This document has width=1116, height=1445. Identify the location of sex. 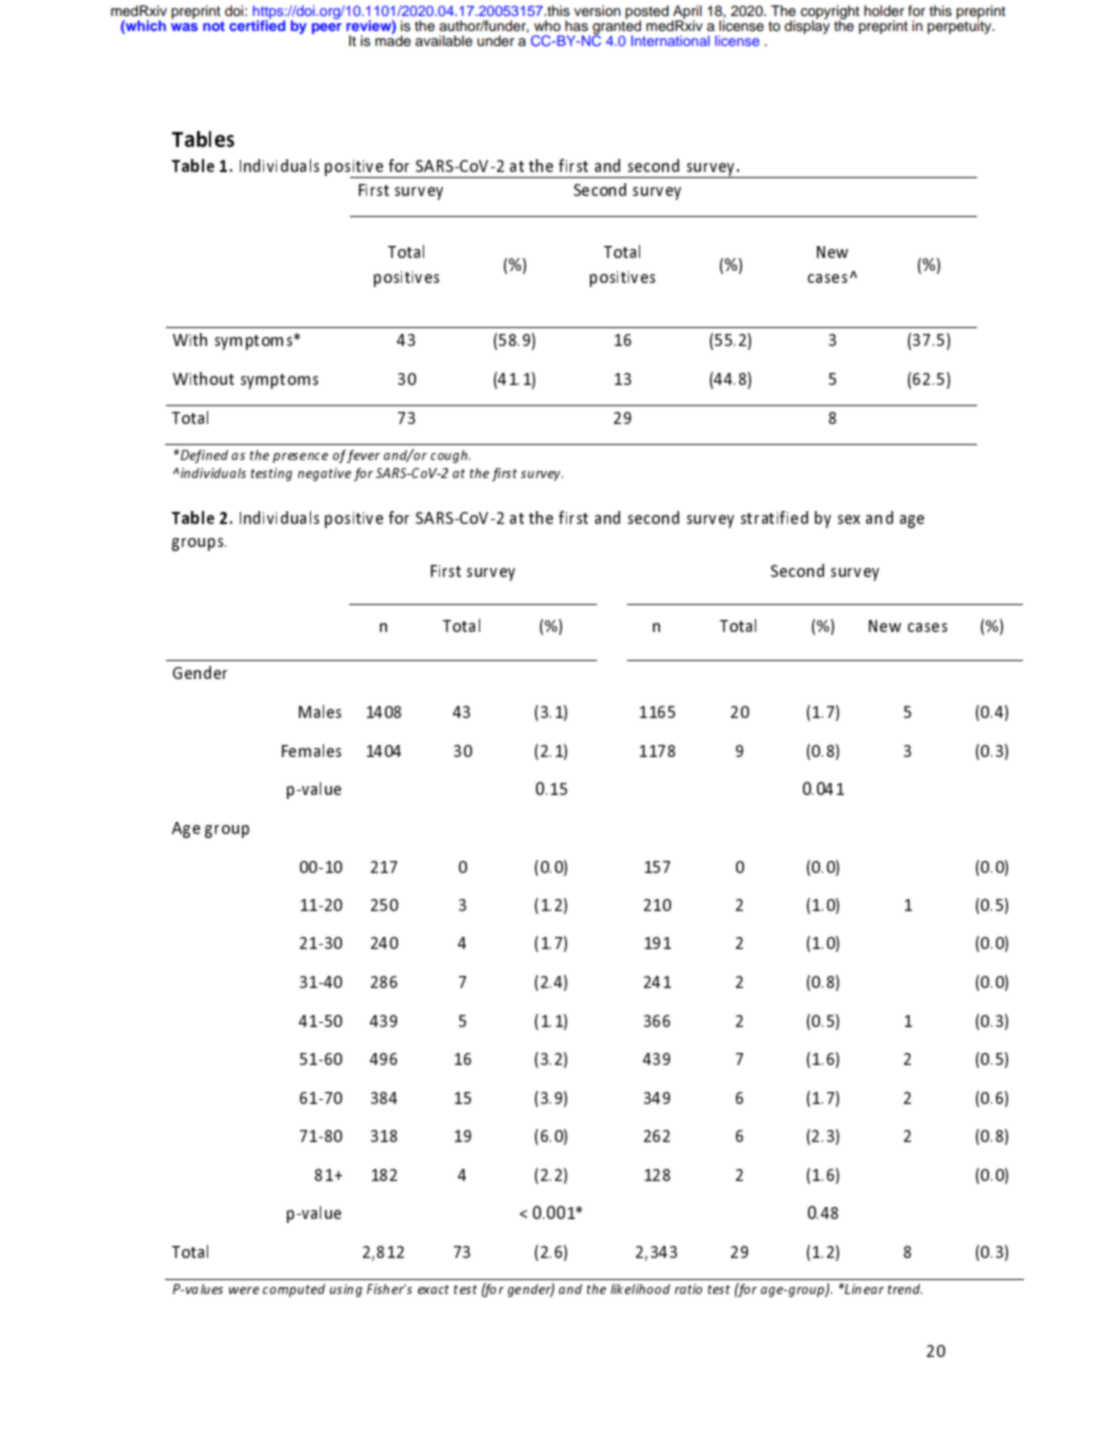
(849, 519).
